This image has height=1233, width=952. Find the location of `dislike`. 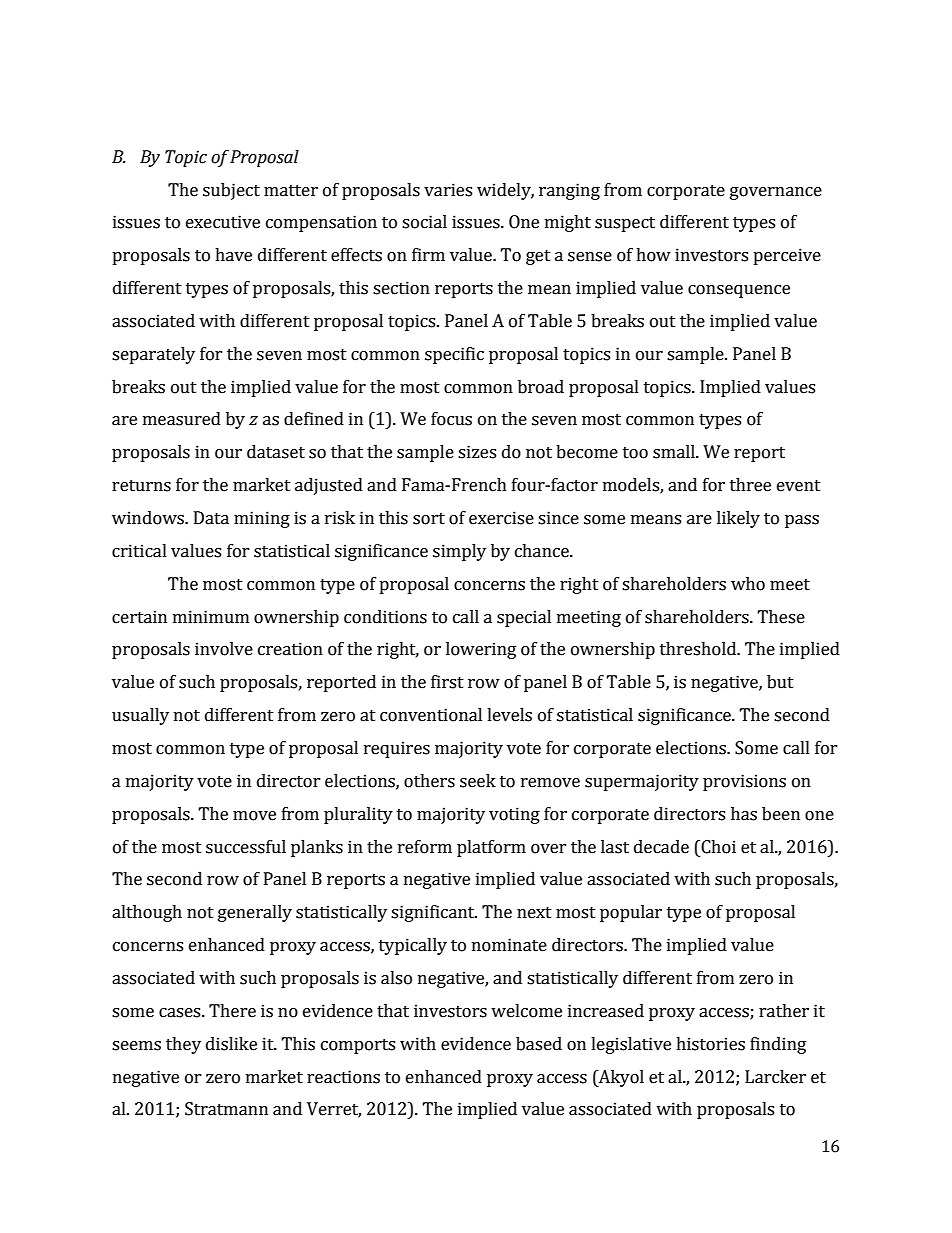

dislike is located at coordinates (231, 1044).
